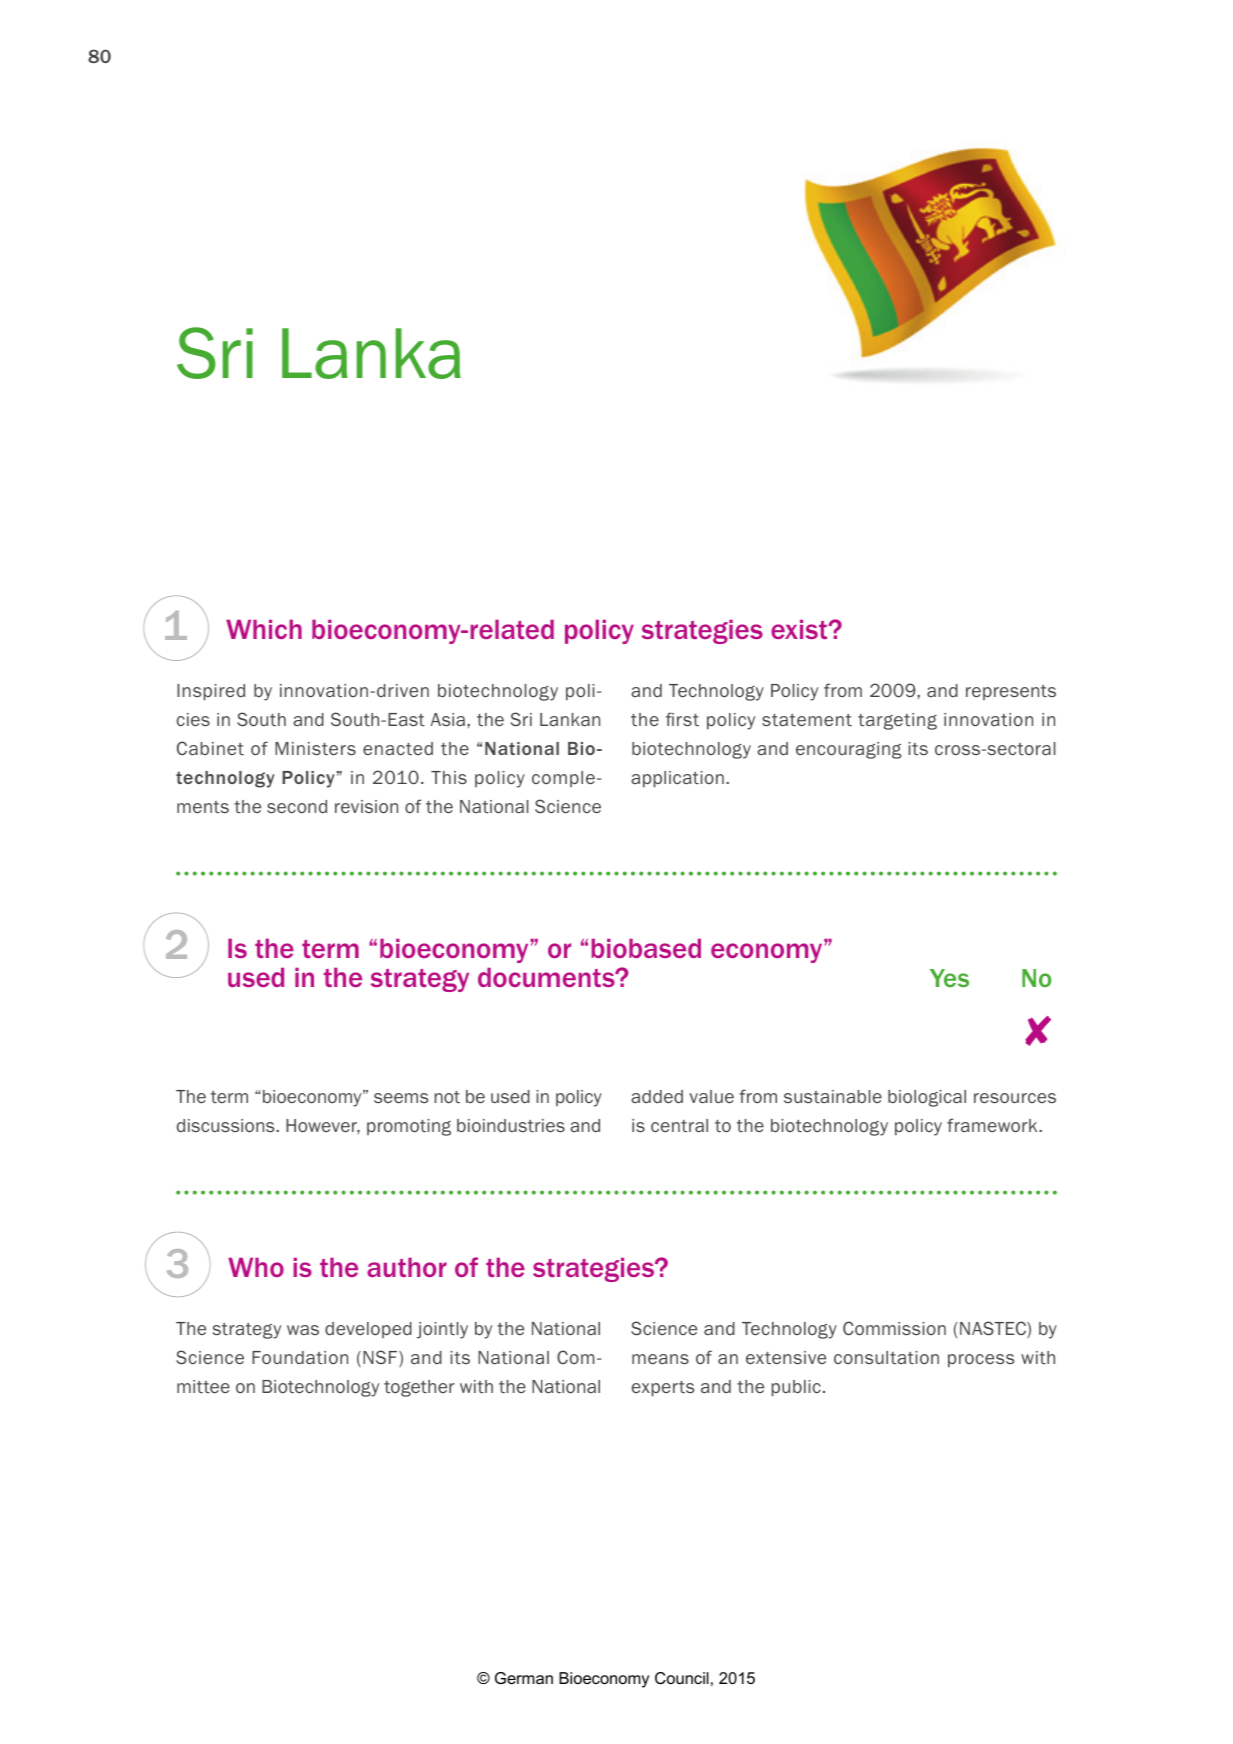 The height and width of the page is (1744, 1233). I want to click on Council, so click(682, 1678).
